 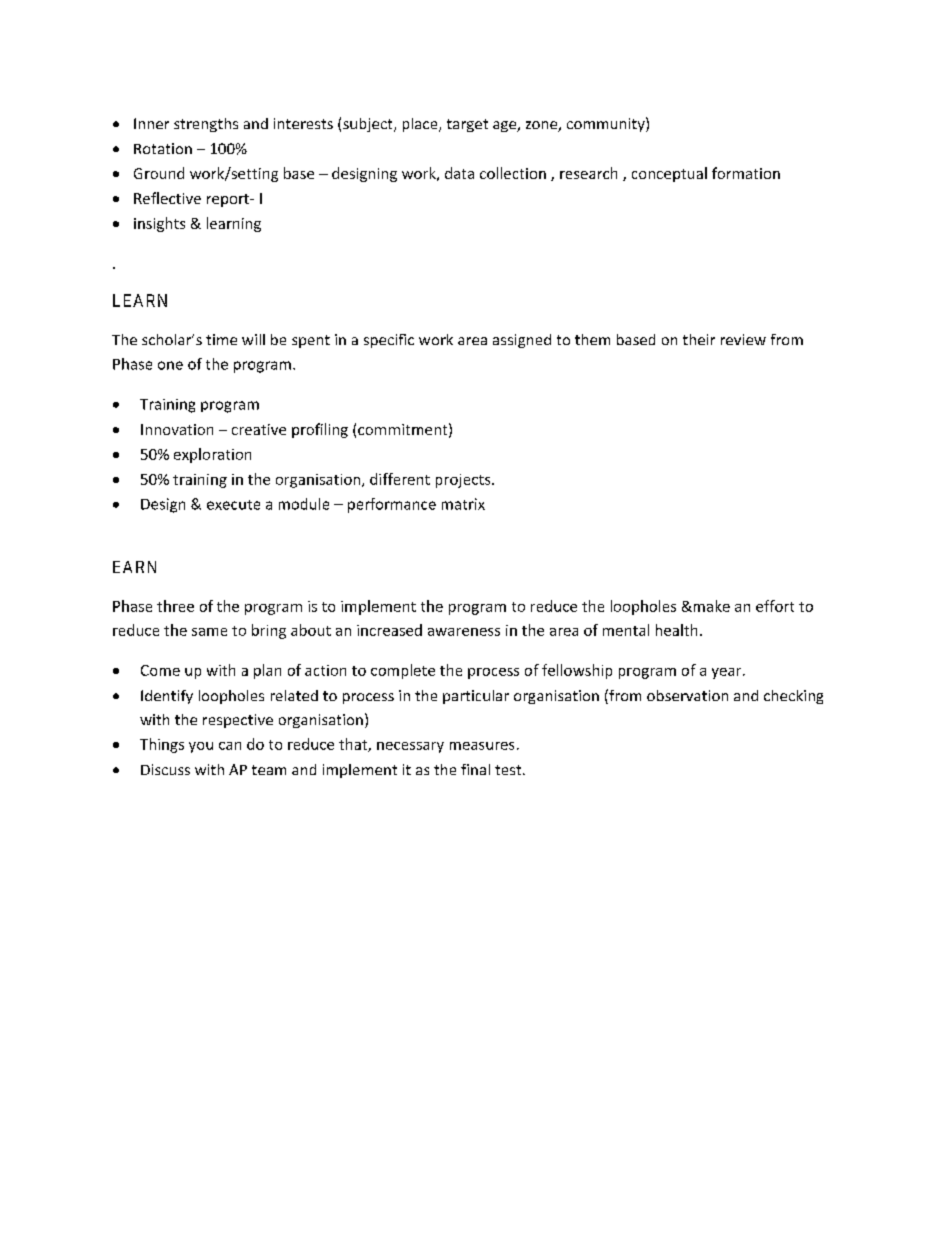 I want to click on can, so click(x=230, y=746).
